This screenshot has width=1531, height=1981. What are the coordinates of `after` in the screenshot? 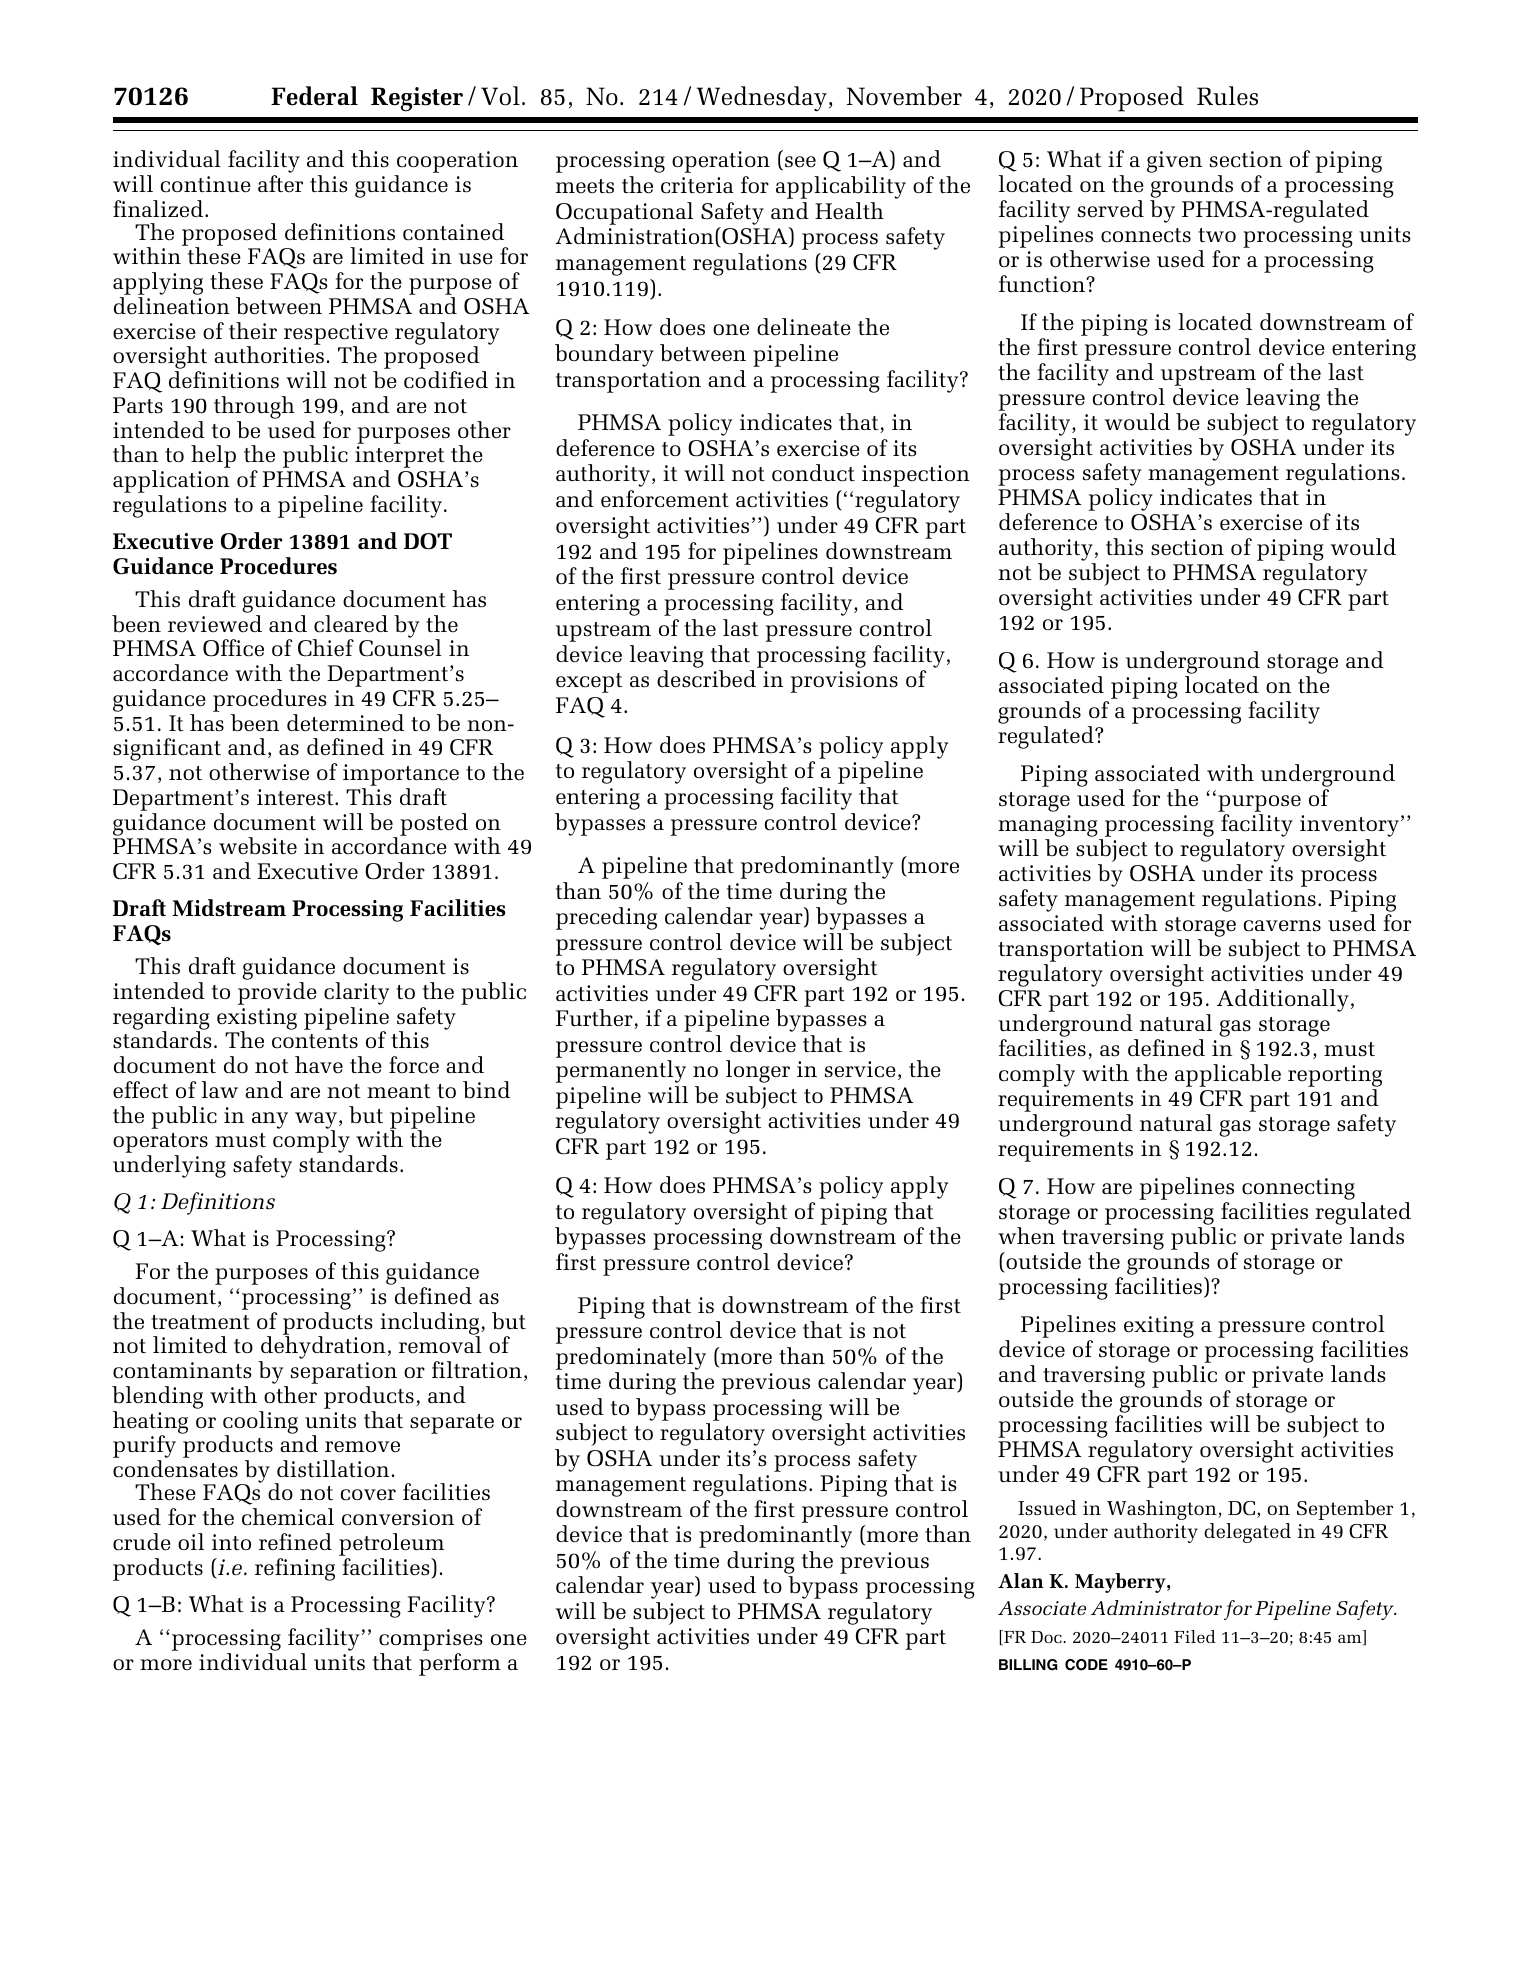 It's located at (280, 184).
